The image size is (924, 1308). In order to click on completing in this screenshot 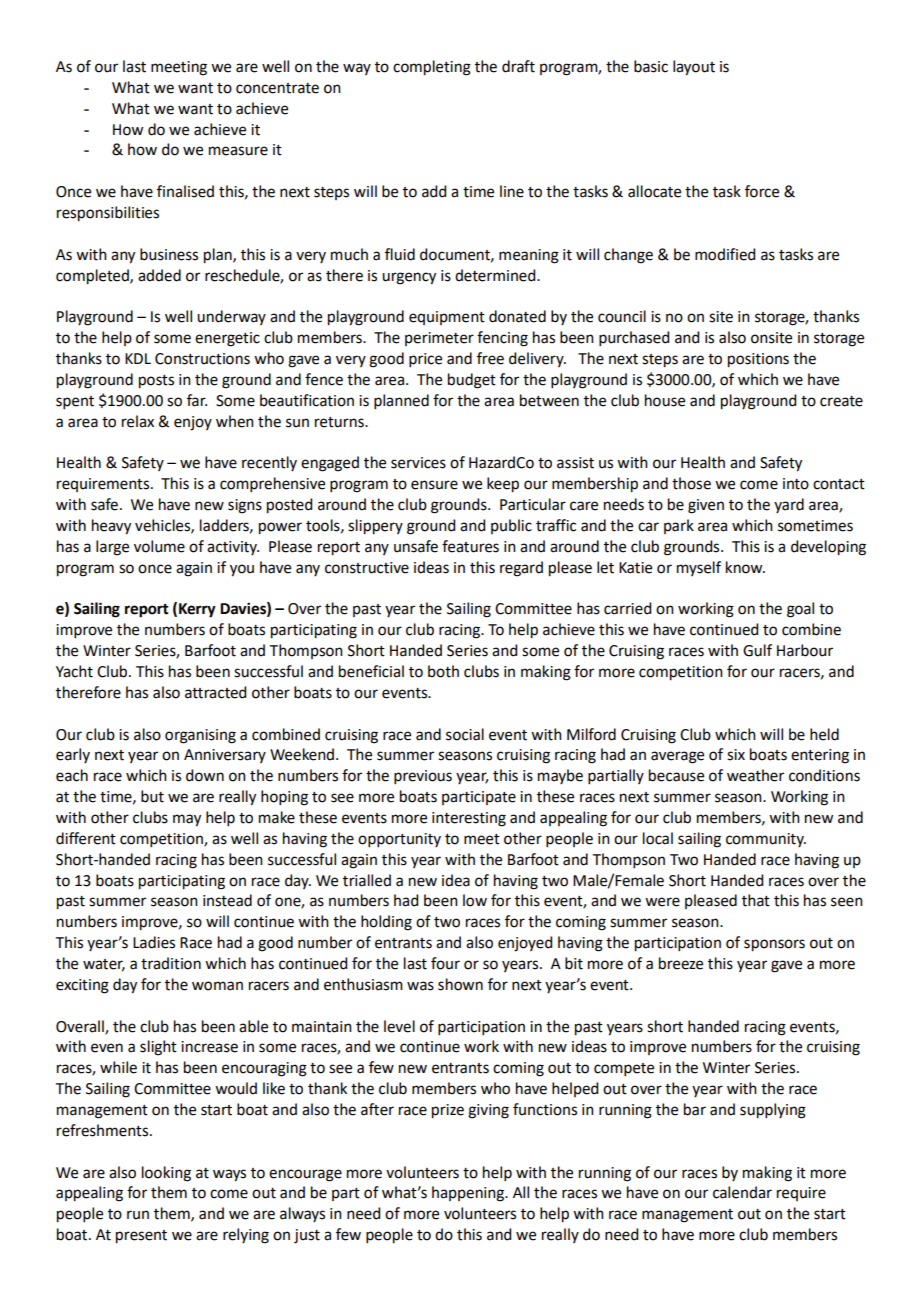, I will do `click(432, 68)`.
